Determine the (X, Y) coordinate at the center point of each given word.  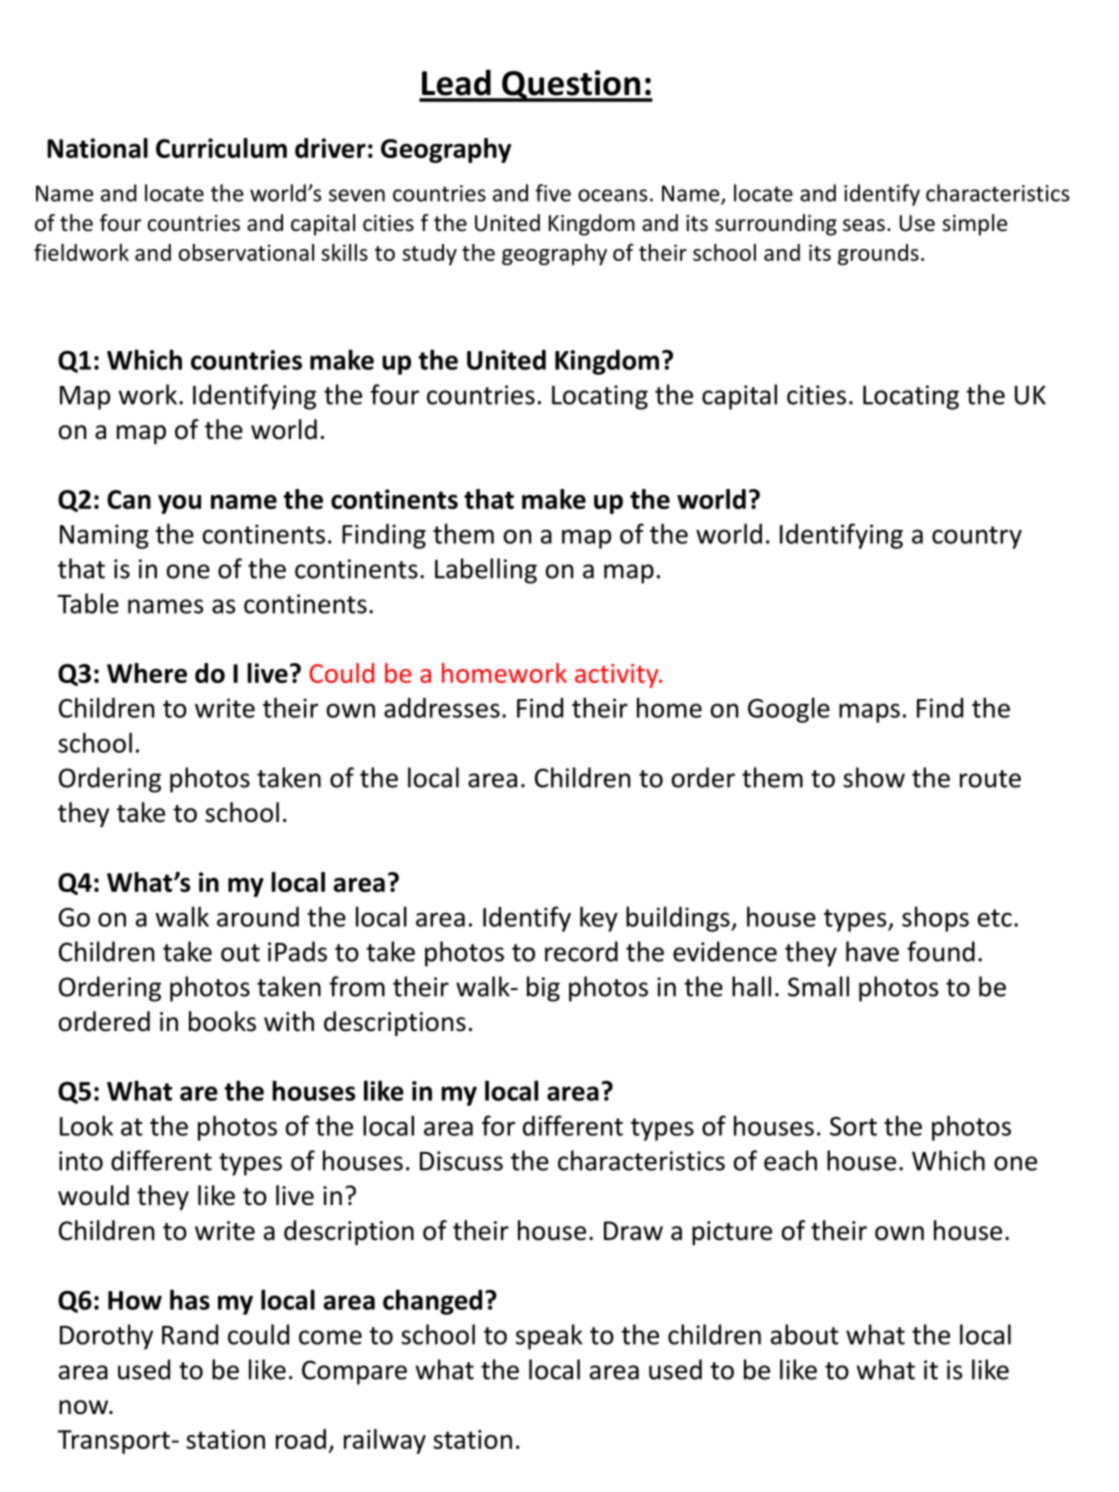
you (179, 504)
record (581, 951)
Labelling (486, 571)
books (222, 1021)
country (977, 537)
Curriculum (221, 148)
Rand (190, 1334)
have (872, 951)
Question (571, 86)
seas (864, 225)
